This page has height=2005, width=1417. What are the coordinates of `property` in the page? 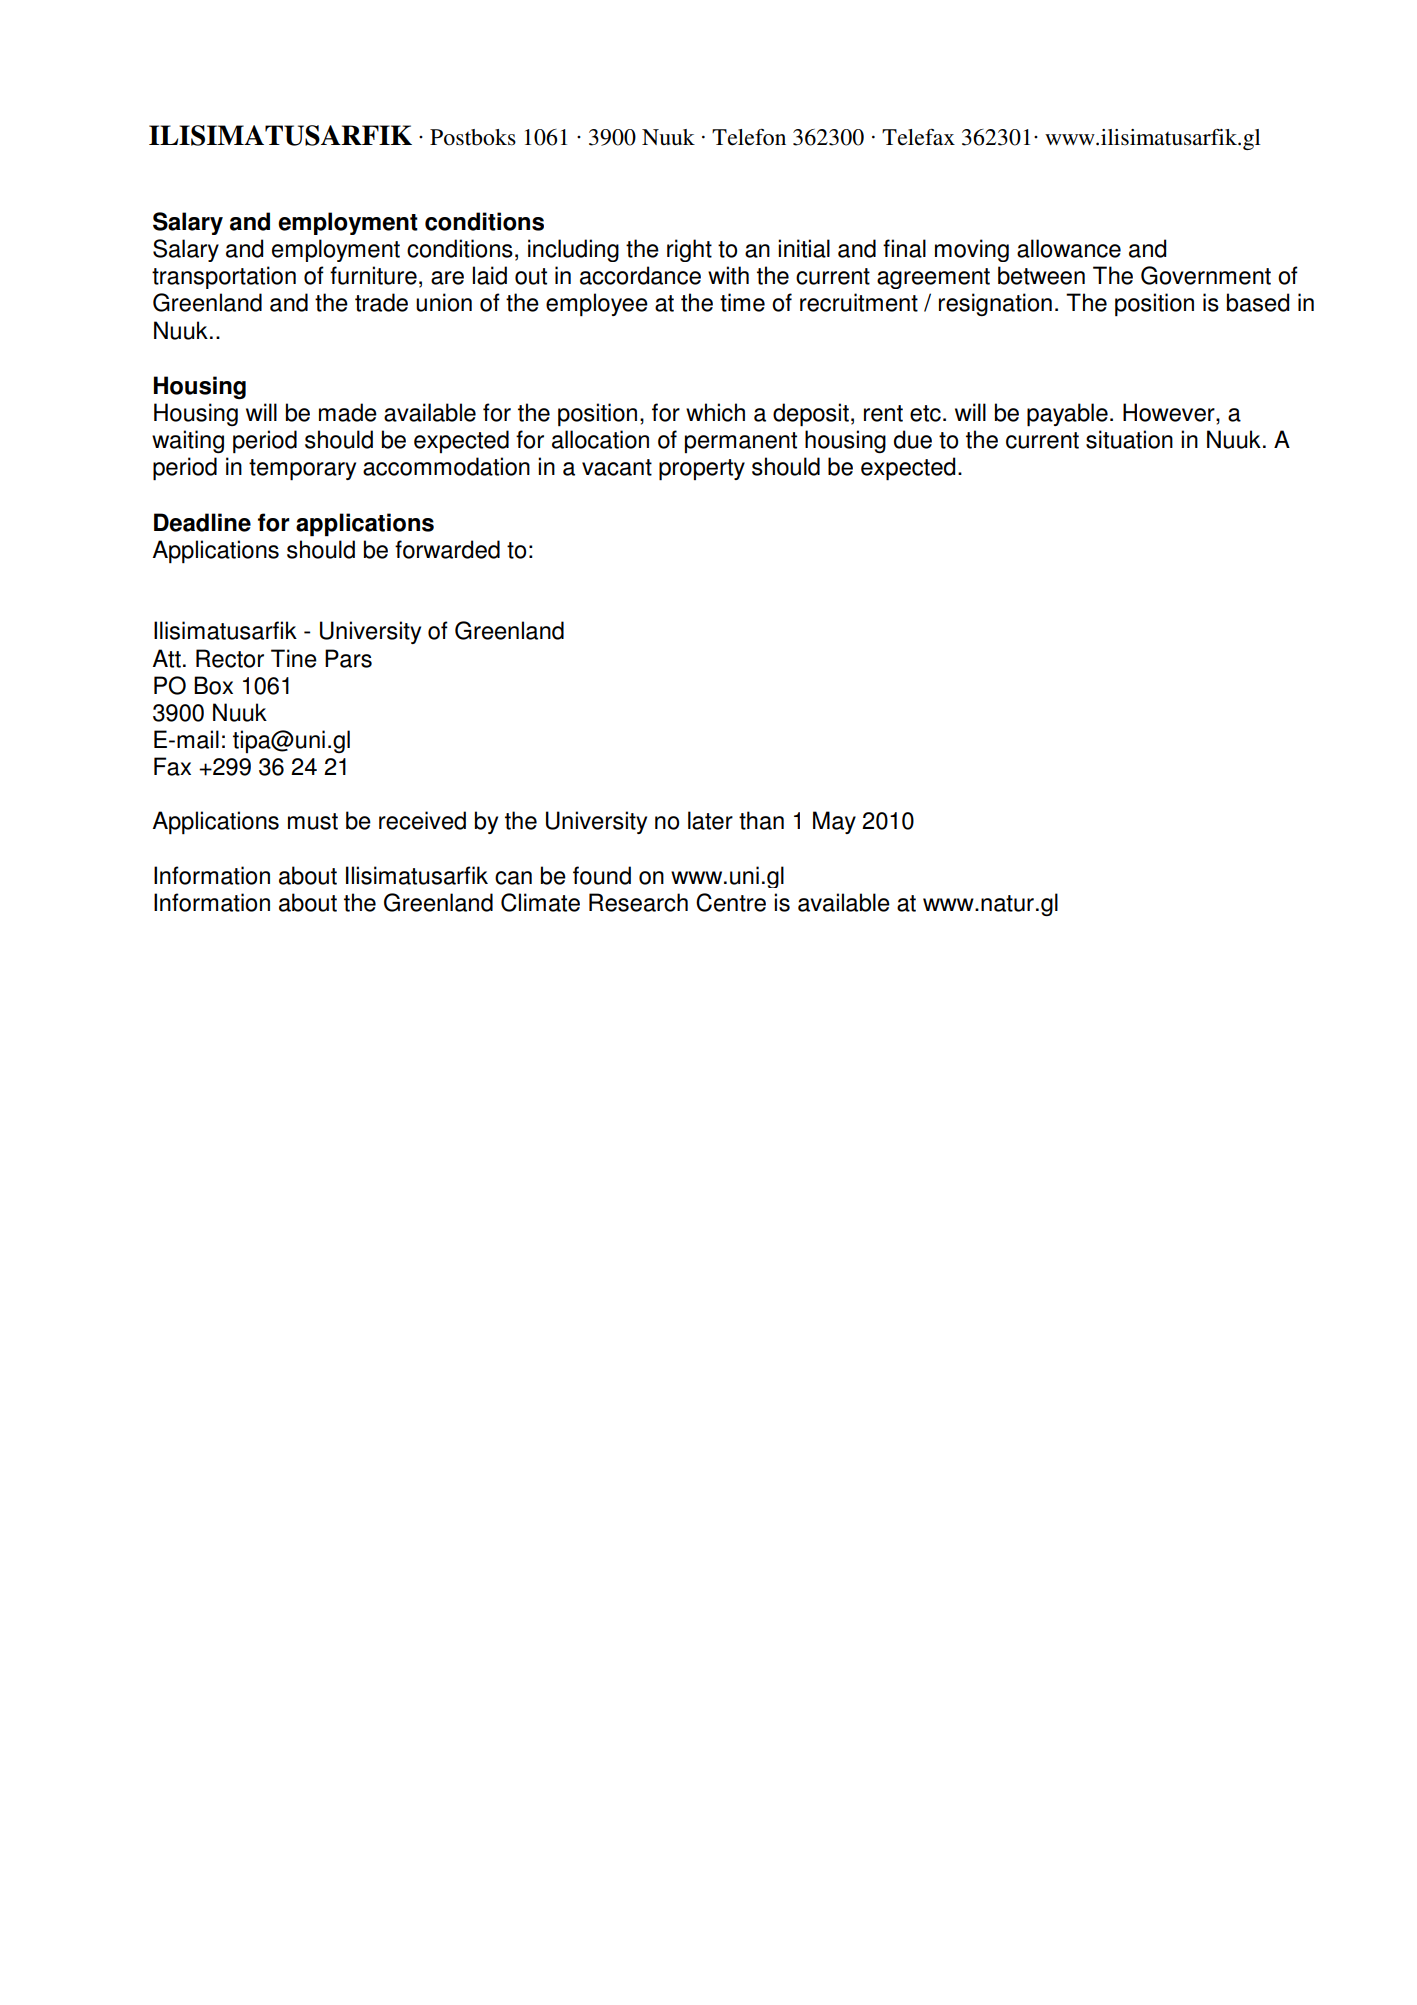 It's located at (702, 470).
